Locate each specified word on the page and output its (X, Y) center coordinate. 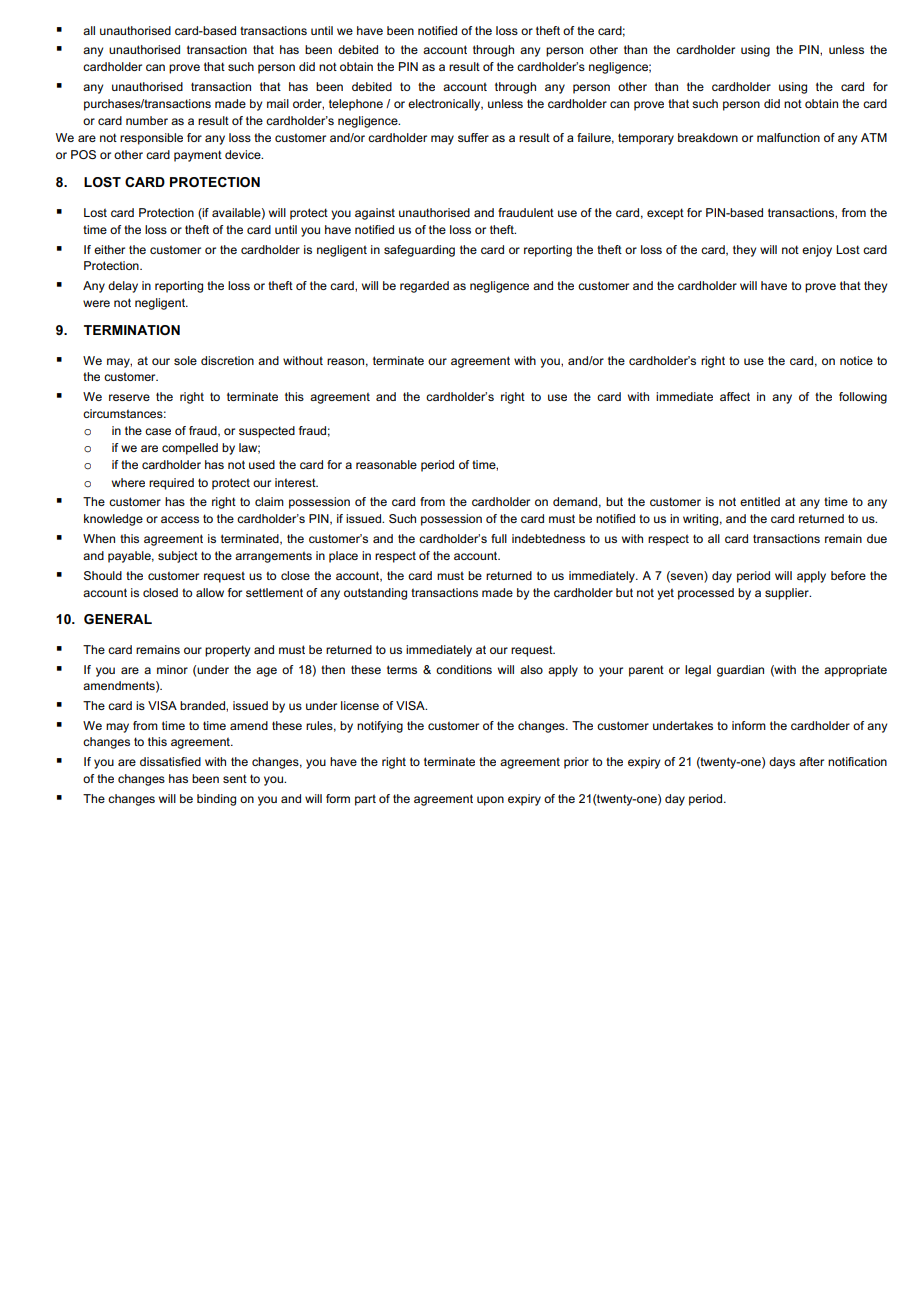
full (499, 538)
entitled (760, 501)
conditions (464, 669)
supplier (788, 594)
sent (235, 778)
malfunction (788, 137)
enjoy (817, 251)
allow (210, 592)
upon (490, 801)
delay (123, 287)
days (782, 763)
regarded (424, 287)
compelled (190, 449)
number (147, 120)
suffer (473, 137)
